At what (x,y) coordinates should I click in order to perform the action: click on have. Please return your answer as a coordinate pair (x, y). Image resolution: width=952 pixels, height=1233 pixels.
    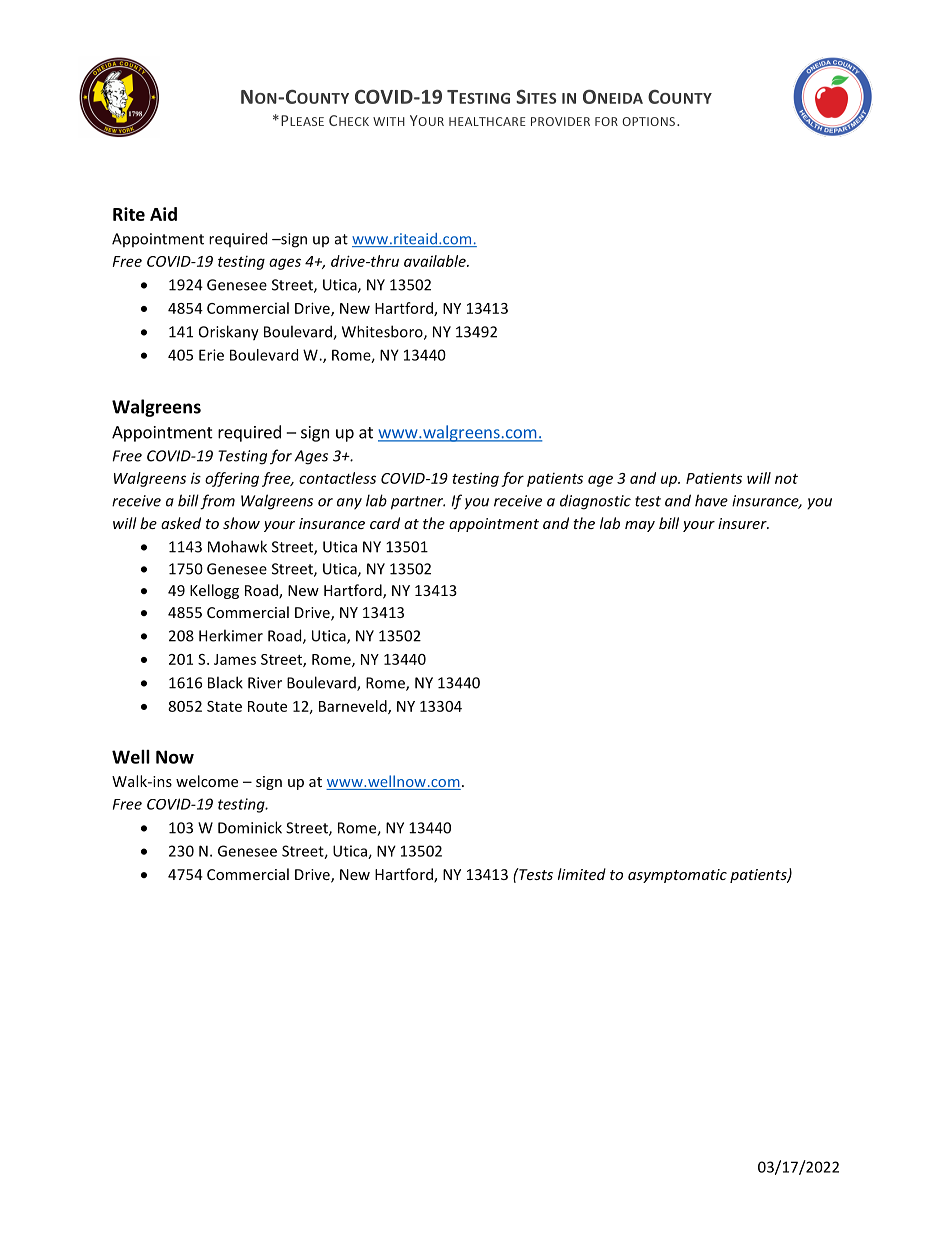
    Looking at the image, I should click on (711, 500).
